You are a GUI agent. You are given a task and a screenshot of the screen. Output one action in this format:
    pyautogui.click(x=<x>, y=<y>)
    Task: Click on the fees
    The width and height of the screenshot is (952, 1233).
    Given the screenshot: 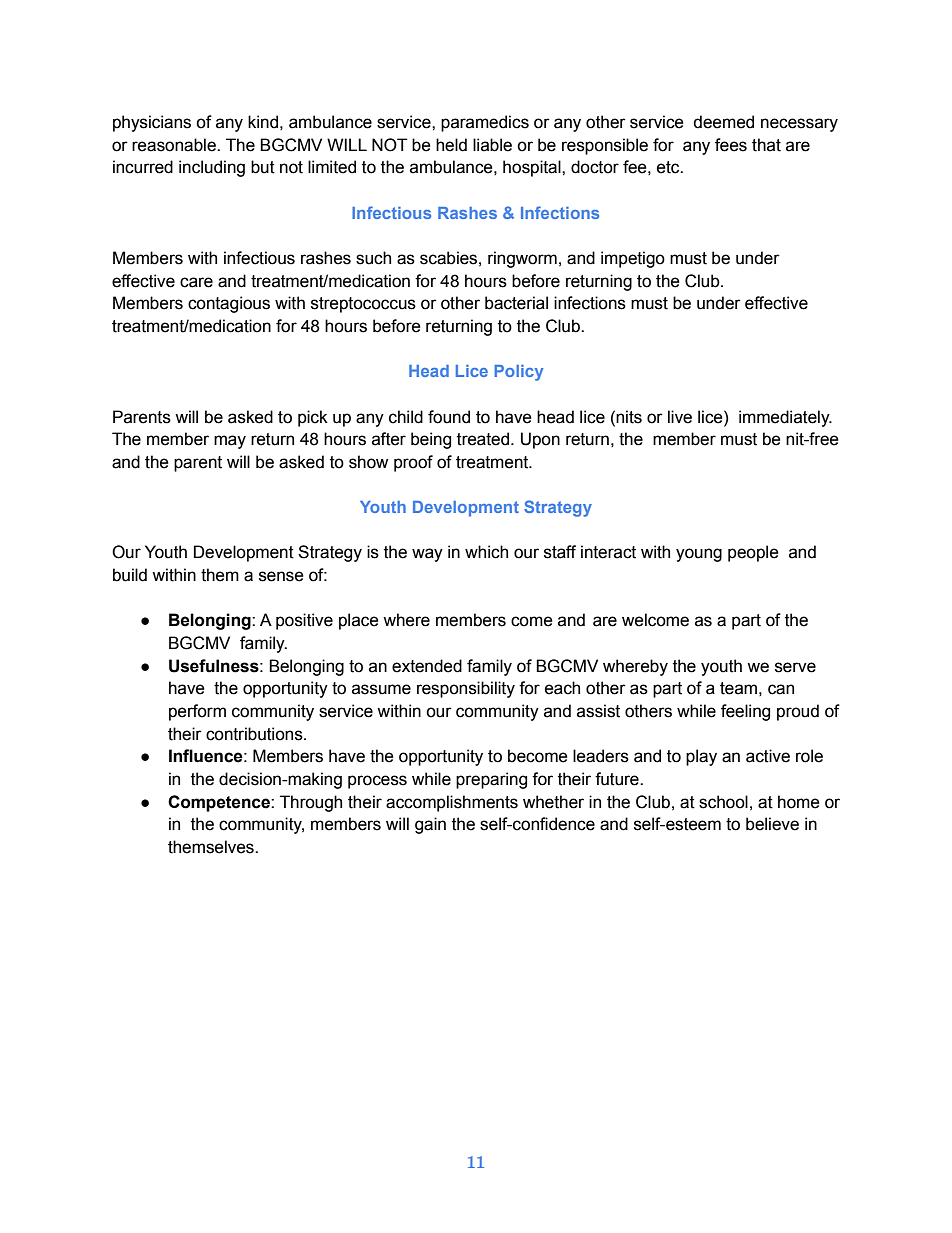 What is the action you would take?
    pyautogui.click(x=731, y=145)
